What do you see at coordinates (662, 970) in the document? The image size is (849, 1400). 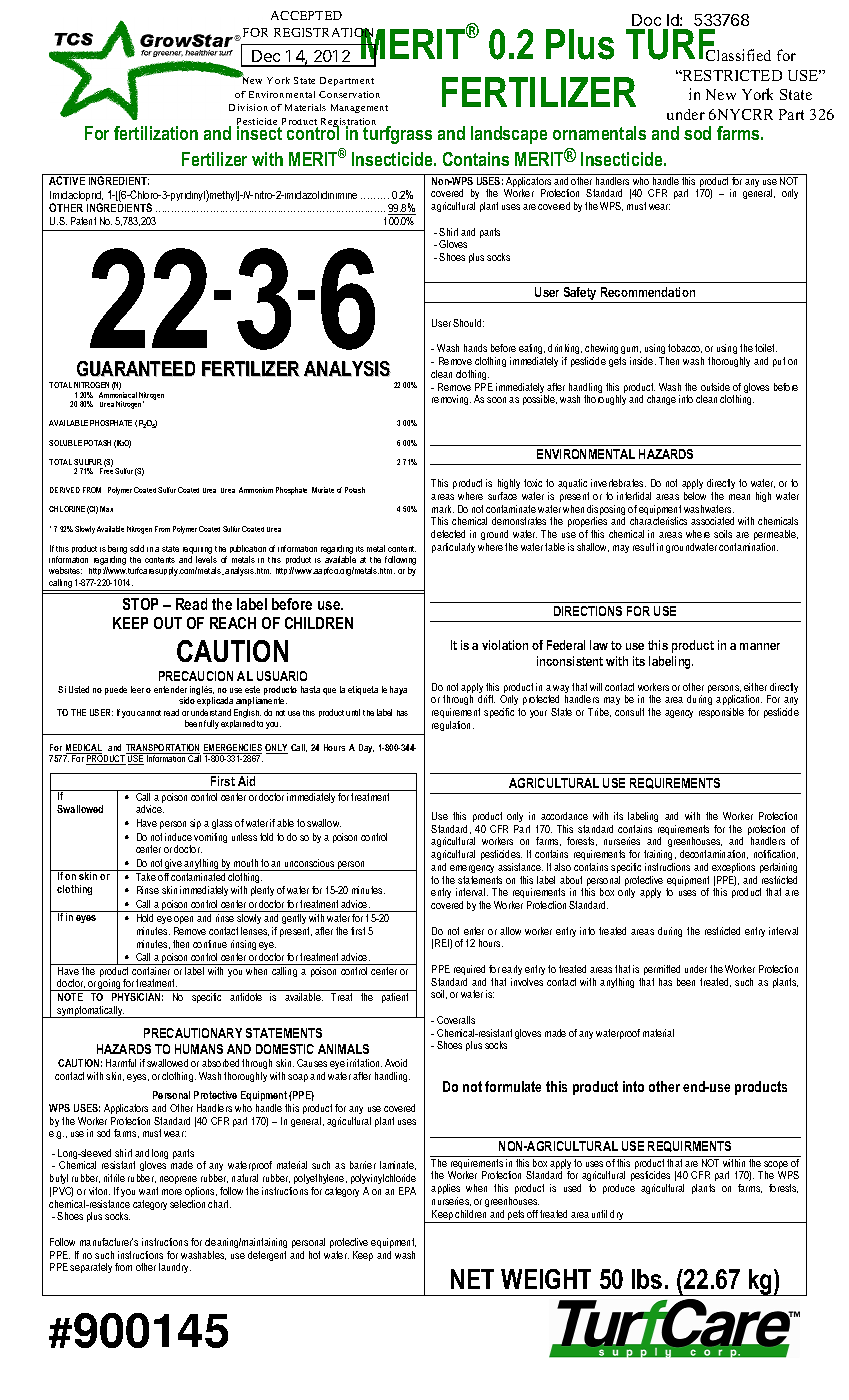 I see `permitted` at bounding box center [662, 970].
